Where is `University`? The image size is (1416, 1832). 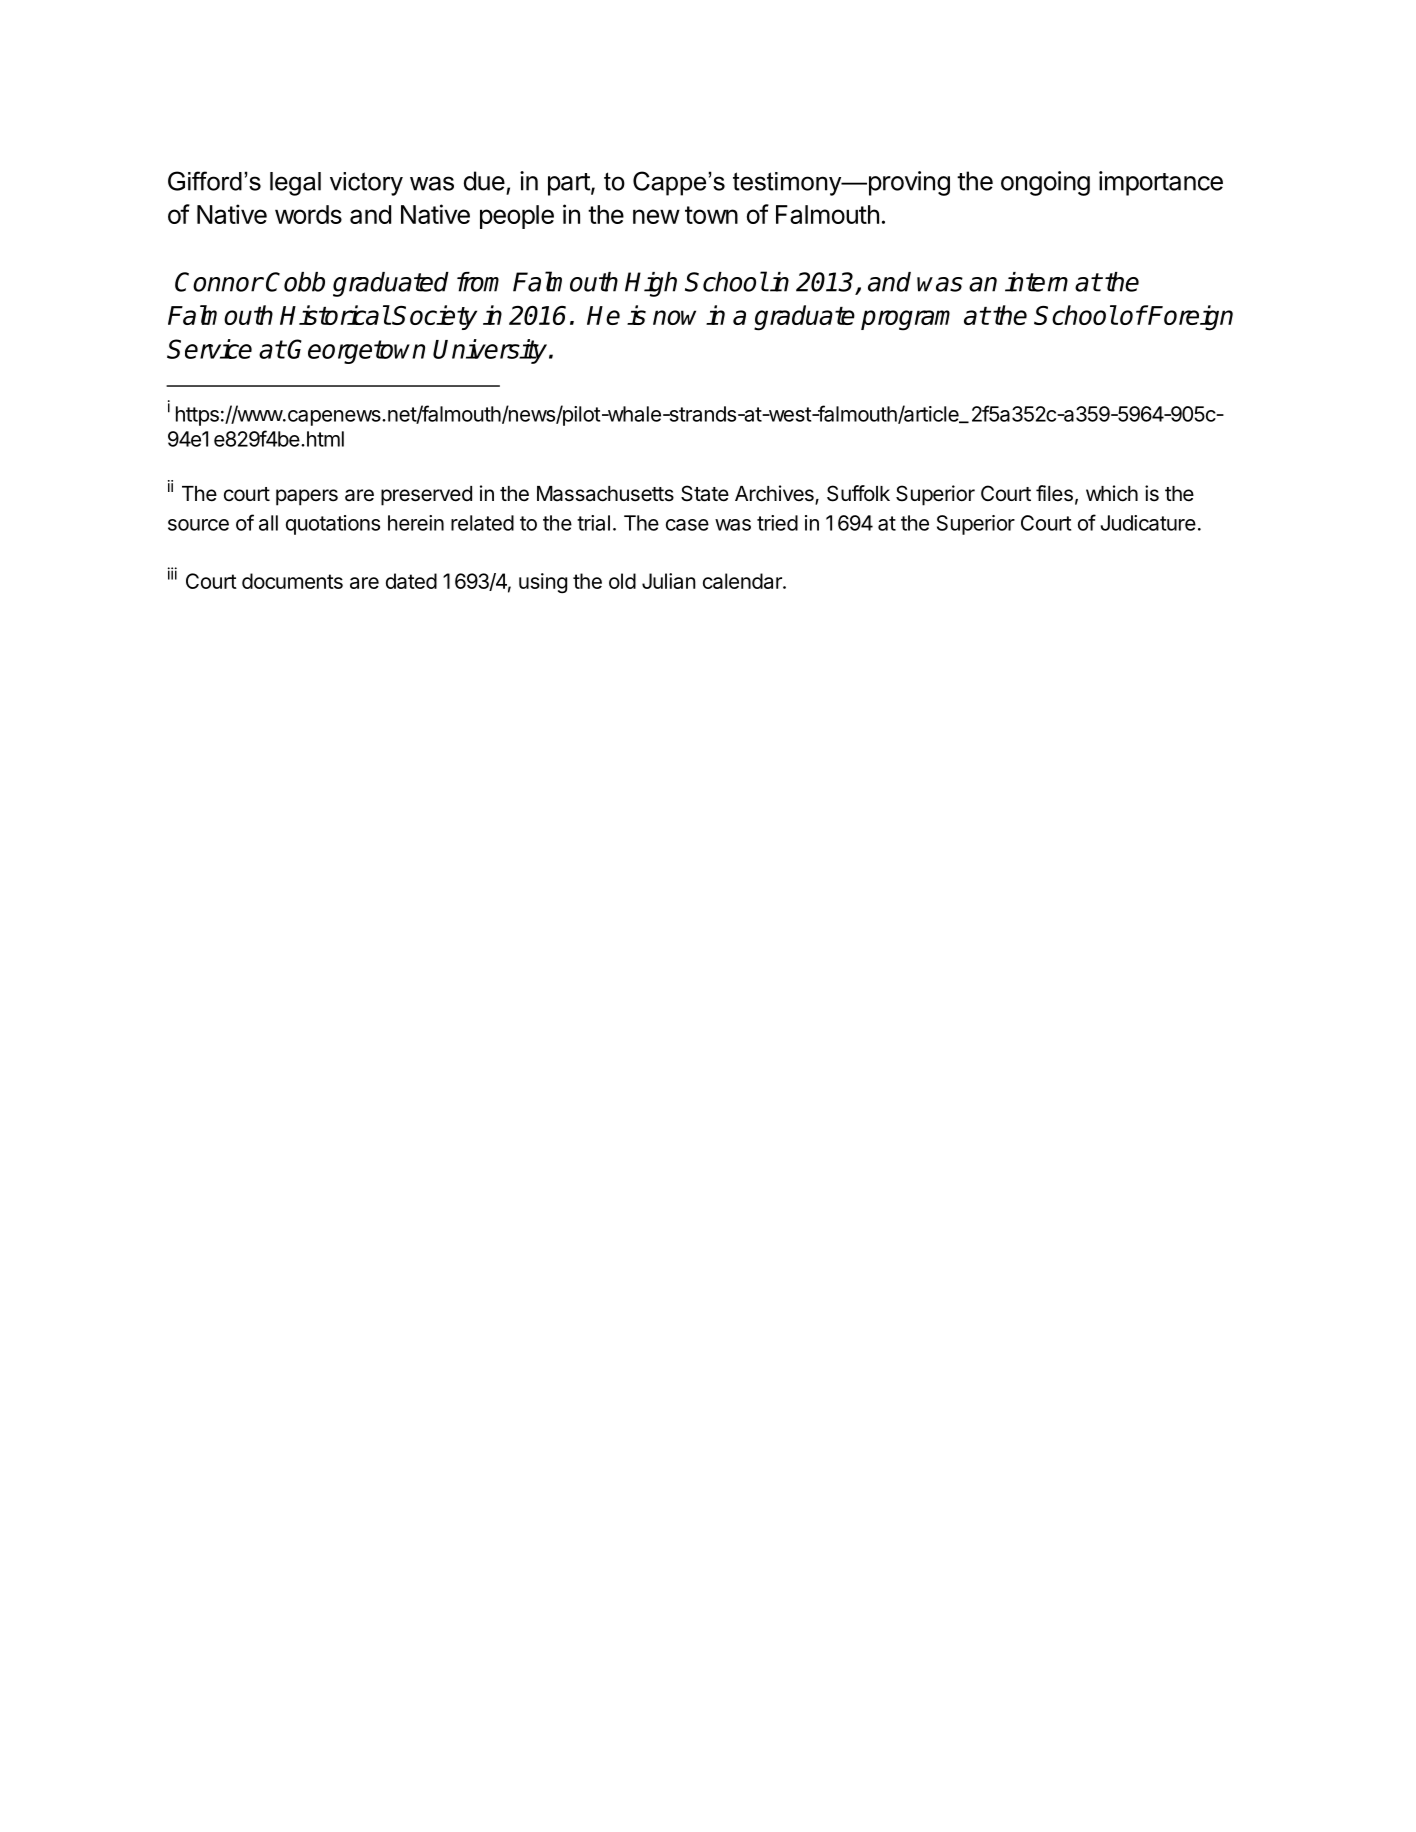 University is located at coordinates (490, 351).
